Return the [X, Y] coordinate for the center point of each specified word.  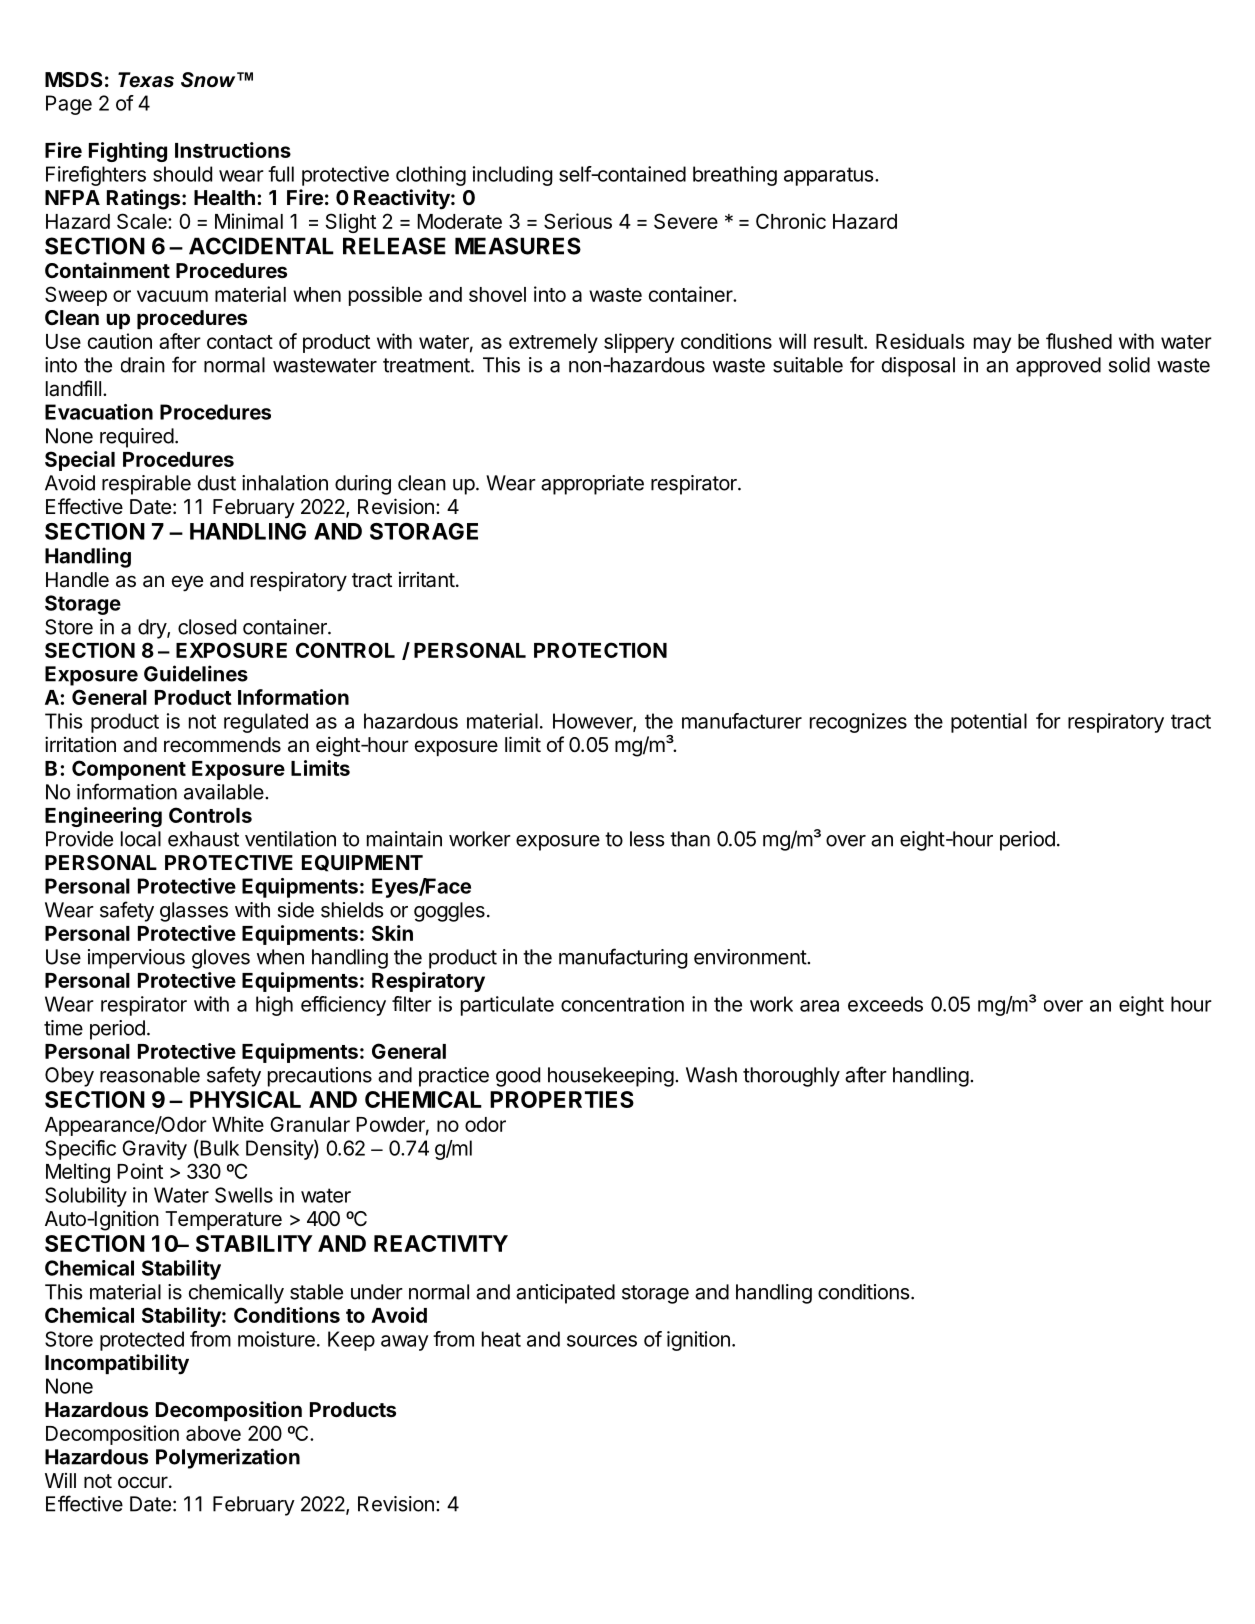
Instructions [233, 150]
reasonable [150, 1075]
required [137, 438]
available [225, 792]
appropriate [592, 485]
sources [602, 1341]
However [593, 722]
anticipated [565, 1294]
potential [989, 723]
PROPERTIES [562, 1099]
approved [1058, 367]
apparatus [830, 176]
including [513, 176]
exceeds [885, 1004]
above [213, 1433]
